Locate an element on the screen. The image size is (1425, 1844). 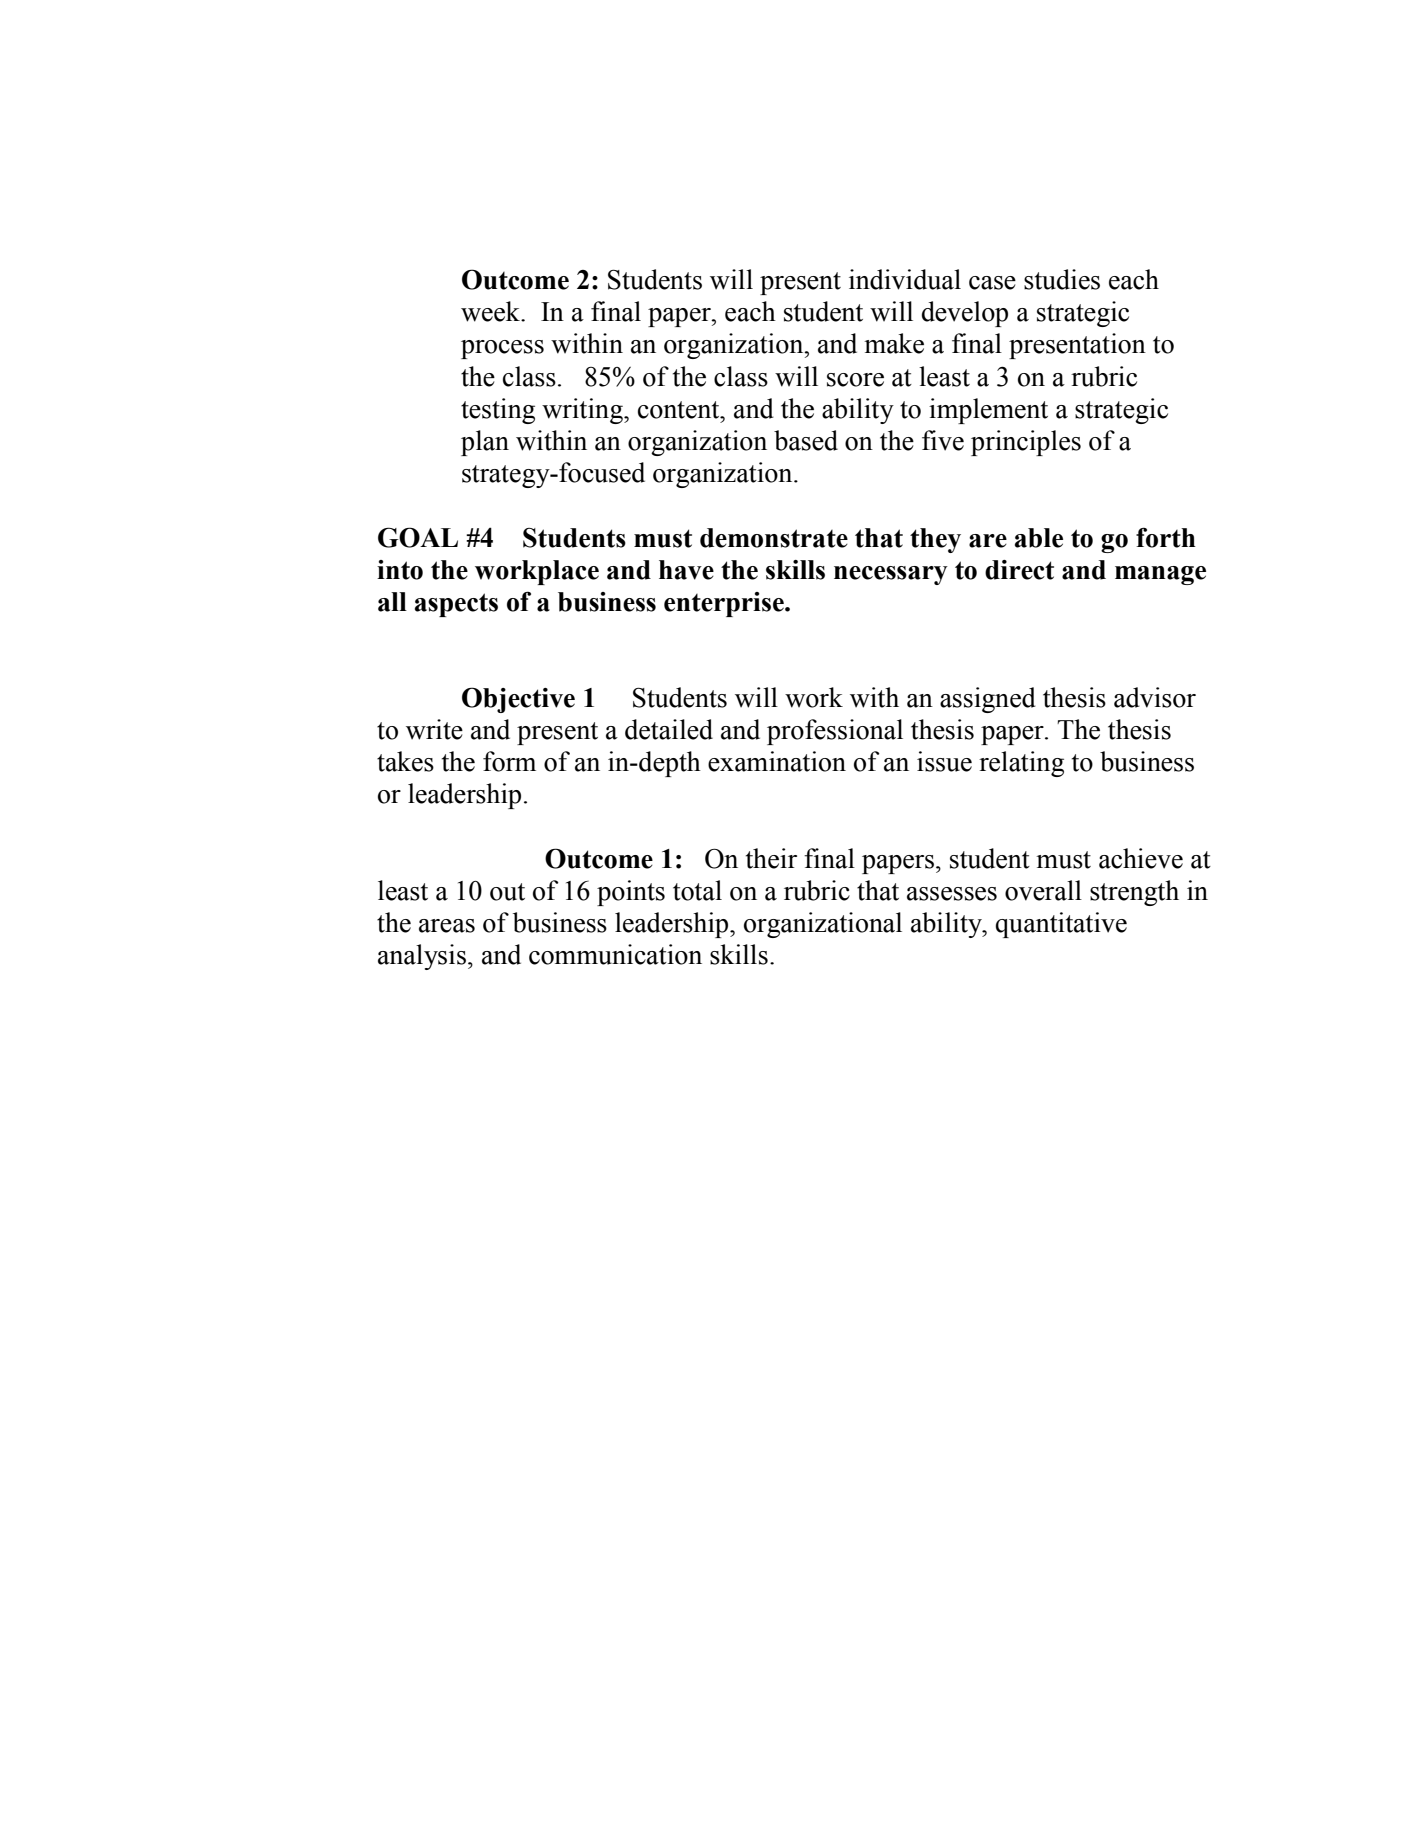
quantitative is located at coordinates (1061, 925).
